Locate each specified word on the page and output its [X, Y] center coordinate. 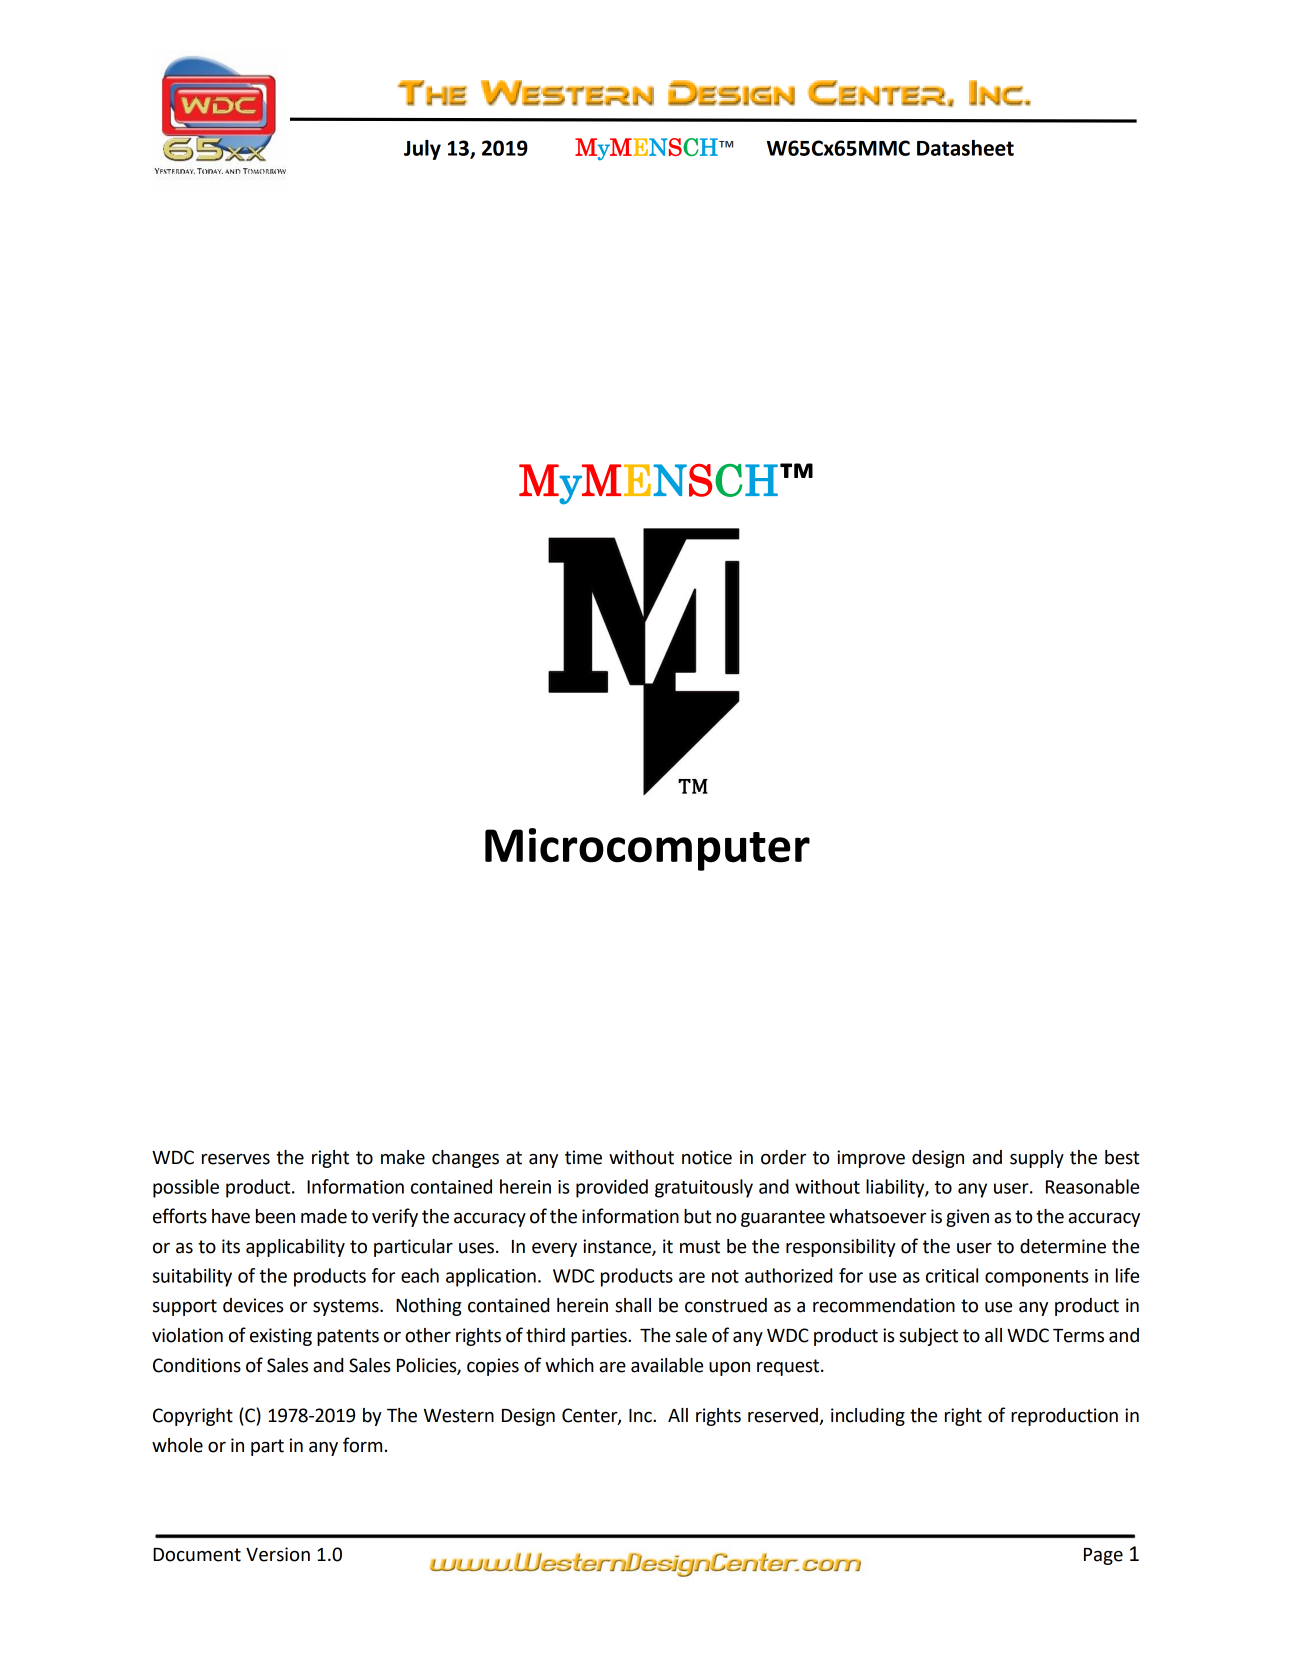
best [1122, 1157]
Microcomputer [647, 849]
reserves [236, 1159]
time [583, 1157]
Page [1103, 1556]
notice [707, 1157]
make [403, 1157]
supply [1037, 1159]
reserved [784, 1416]
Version [278, 1554]
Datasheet [965, 148]
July [422, 150]
